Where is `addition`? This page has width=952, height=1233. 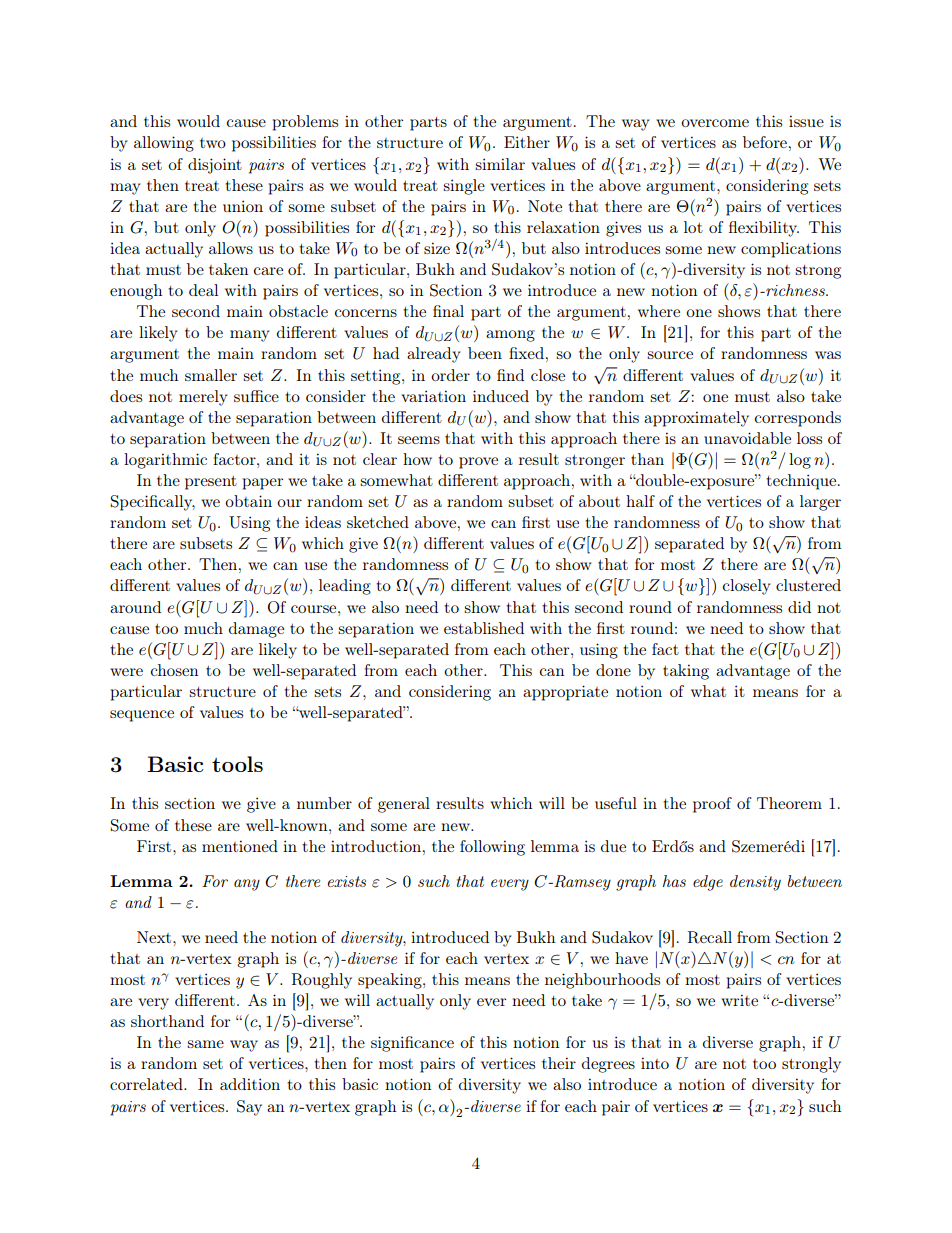
addition is located at coordinates (250, 1084).
